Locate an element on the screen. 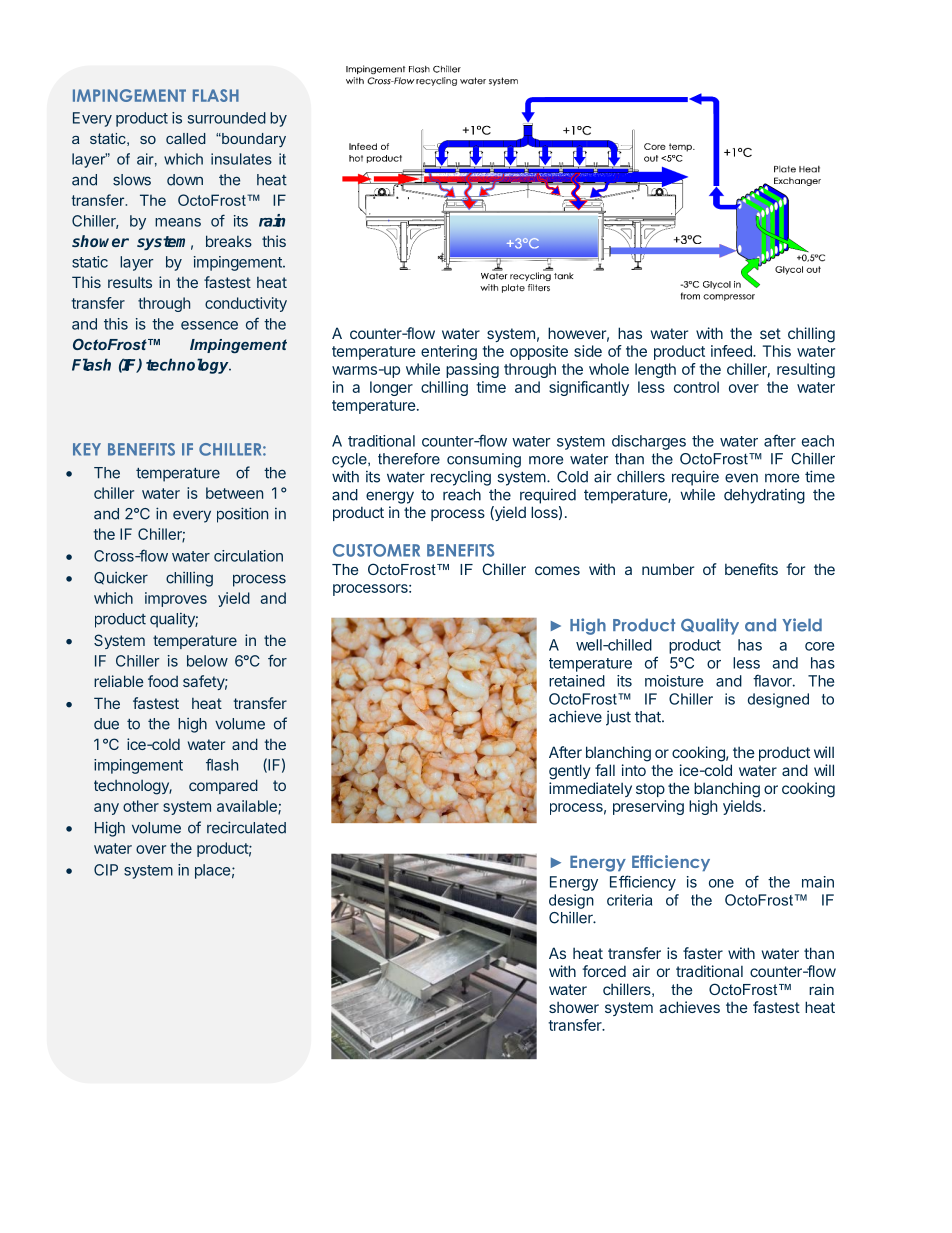  forced is located at coordinates (604, 971).
